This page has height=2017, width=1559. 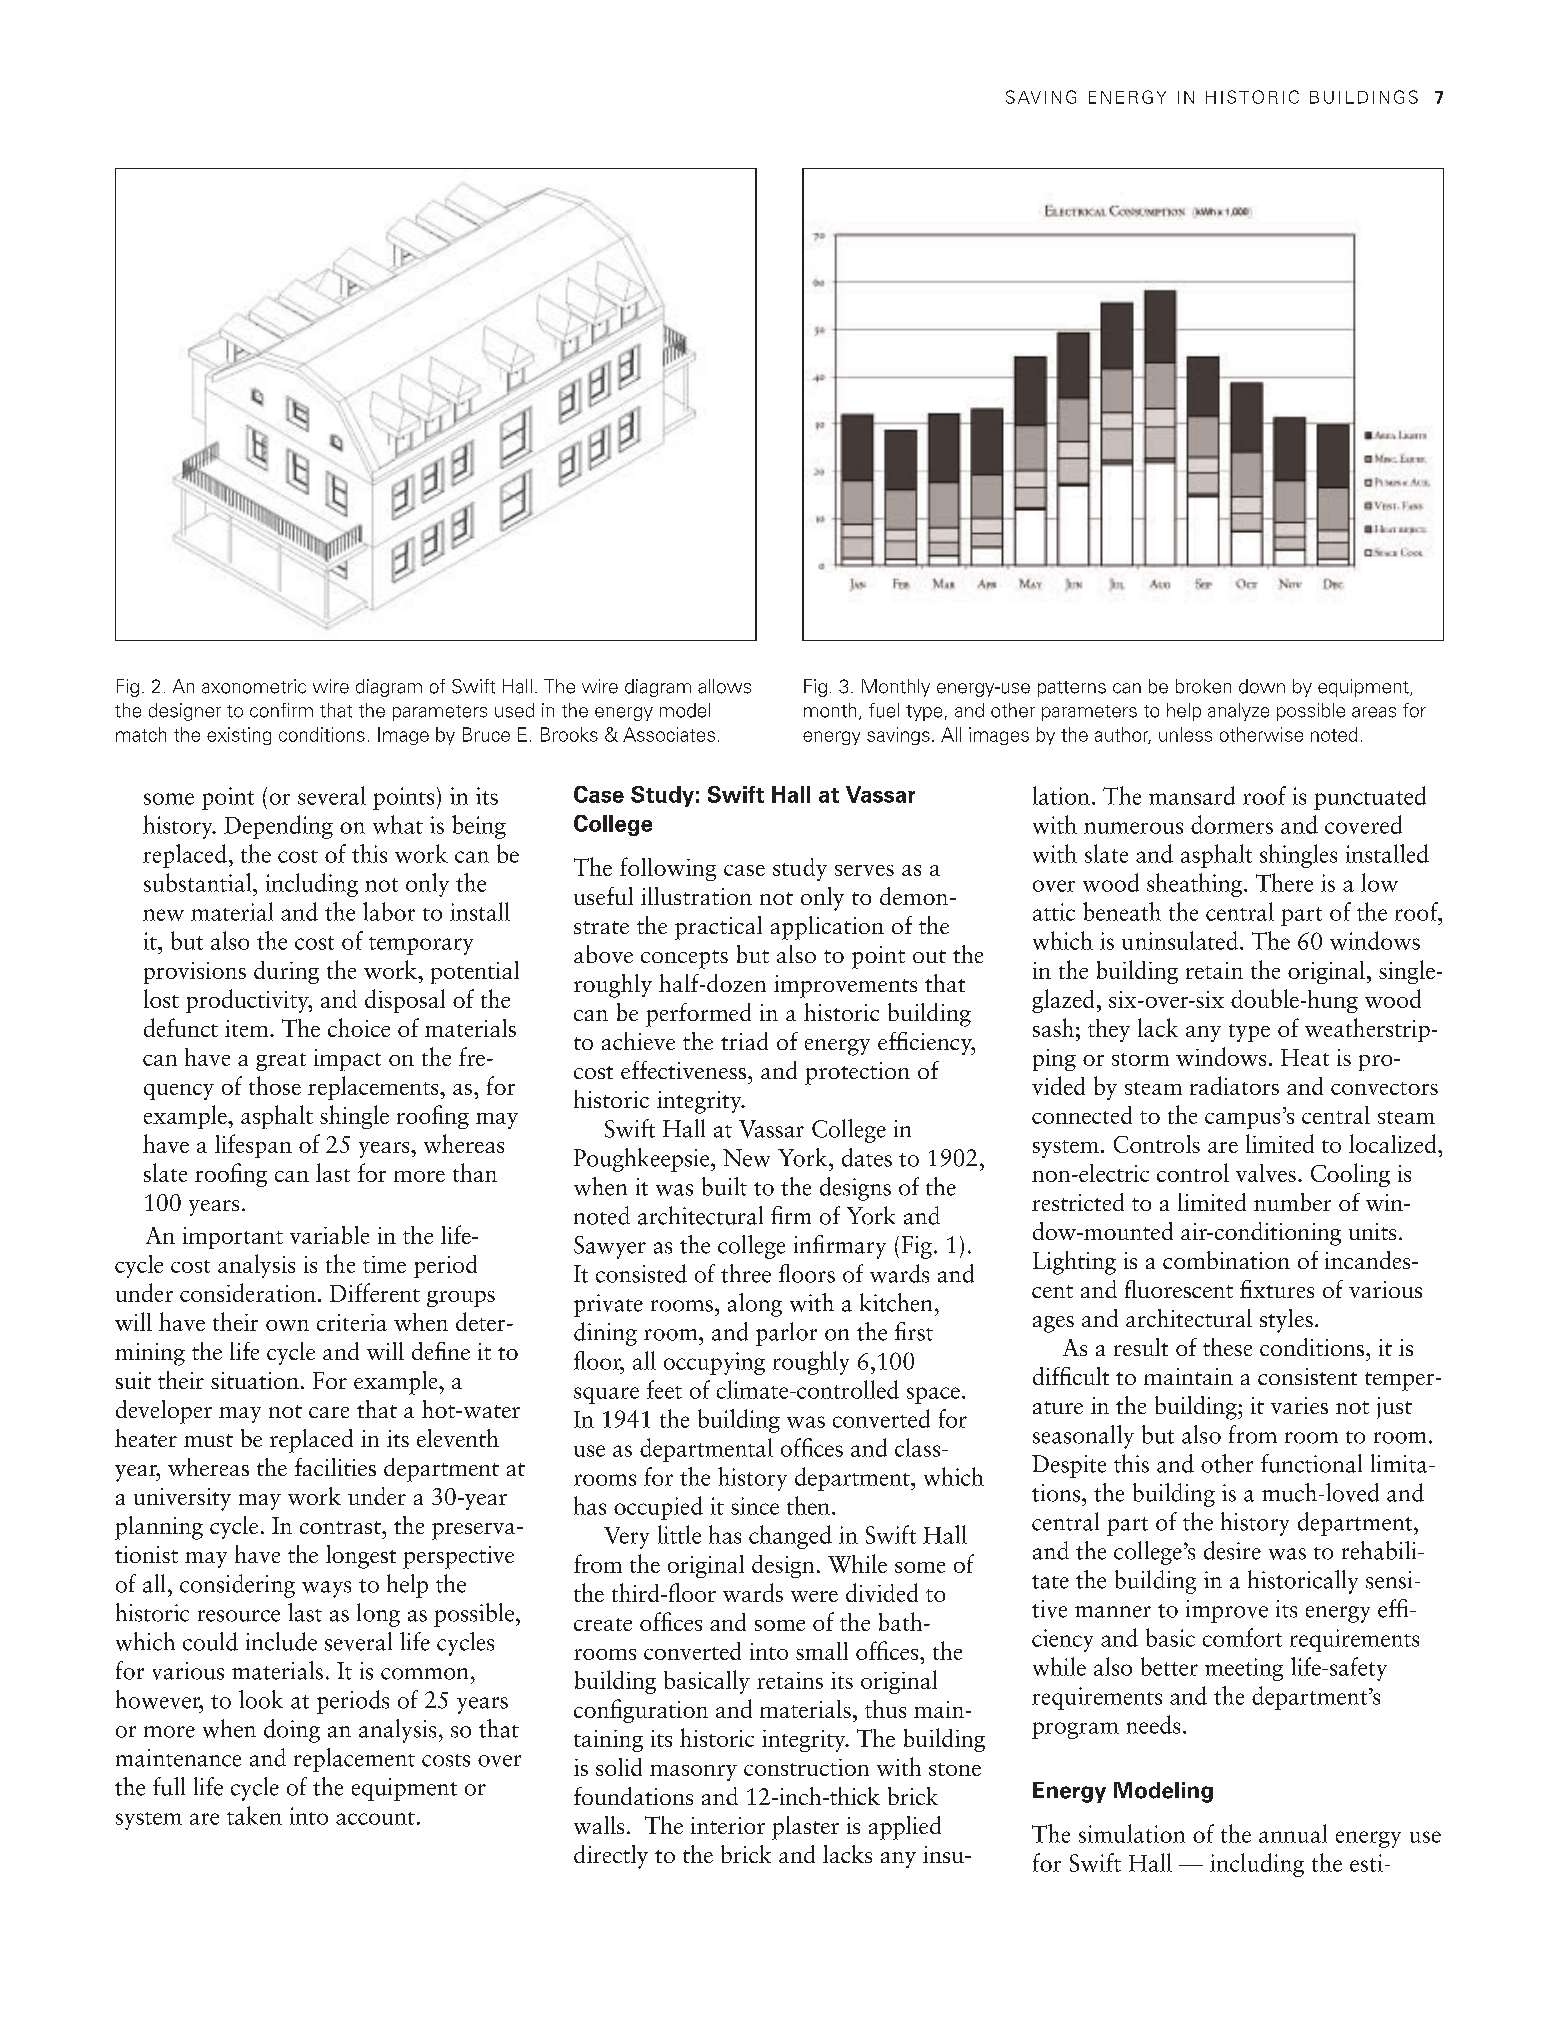 What do you see at coordinates (239, 736) in the page?
I see `existing` at bounding box center [239, 736].
